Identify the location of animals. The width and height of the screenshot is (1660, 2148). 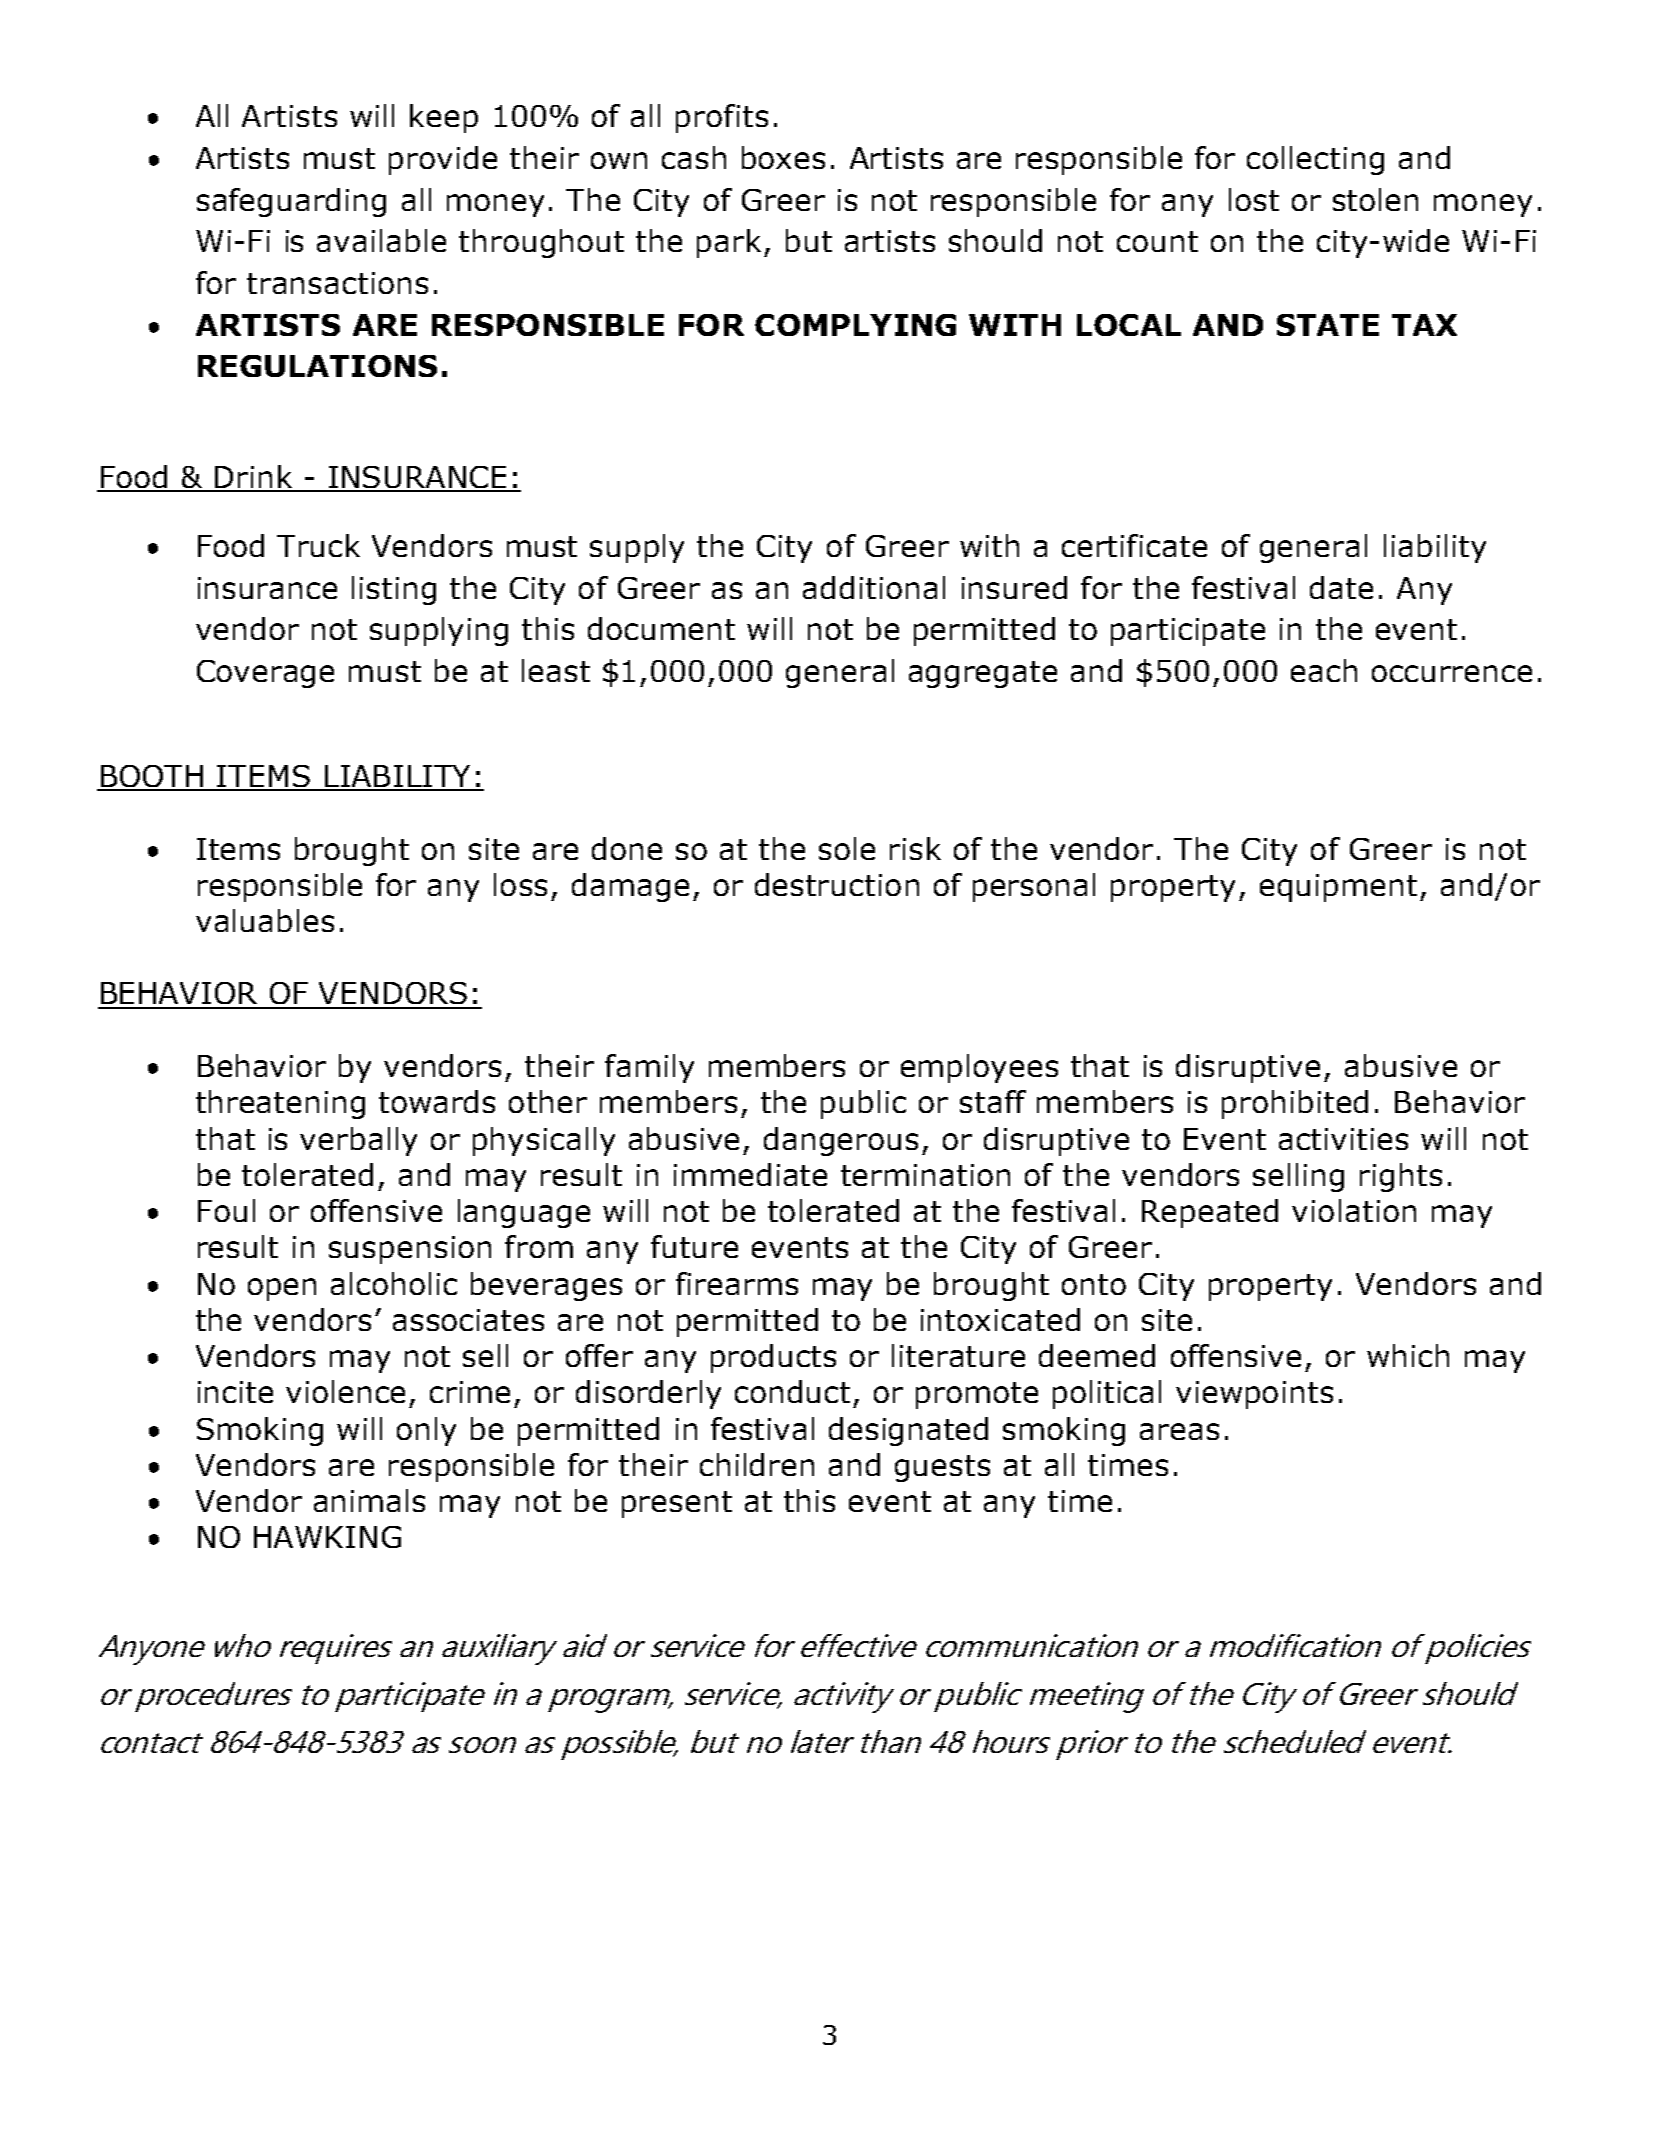
(369, 1500).
